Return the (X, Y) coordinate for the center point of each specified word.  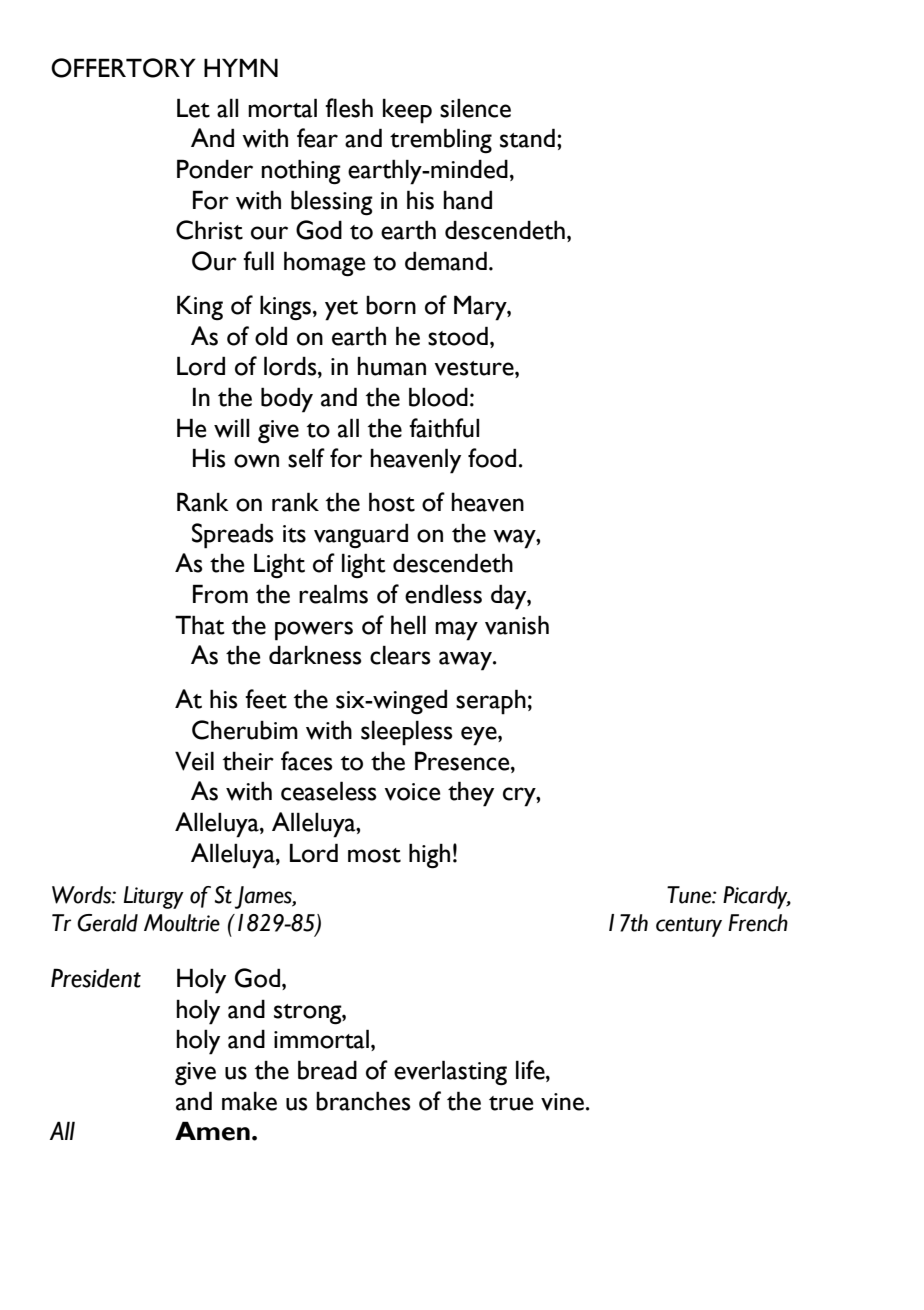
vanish (517, 625)
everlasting (450, 1073)
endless (443, 594)
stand (527, 138)
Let (193, 108)
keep (407, 111)
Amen (212, 1131)
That (200, 625)
